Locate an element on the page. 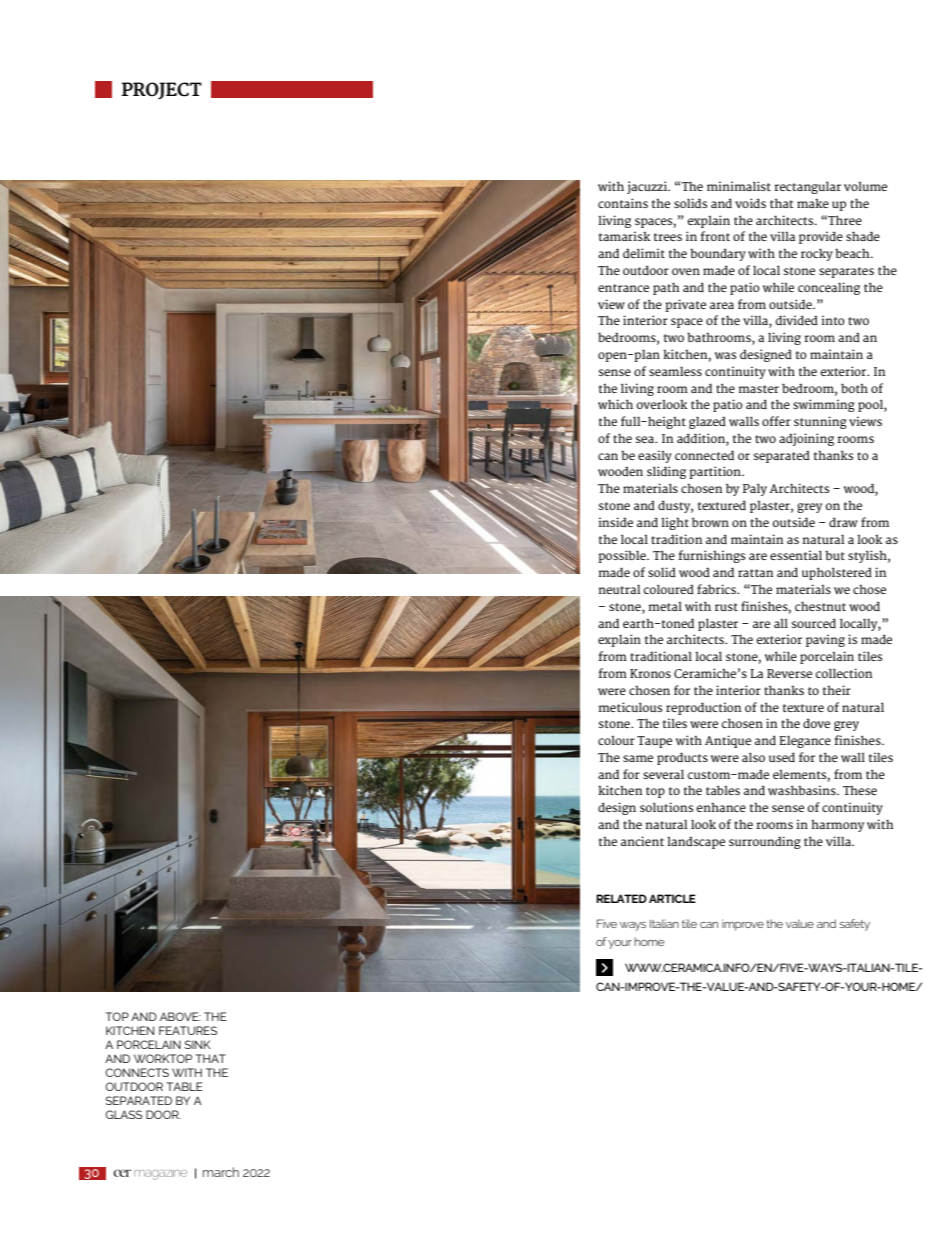 The image size is (952, 1242). which is located at coordinates (615, 404).
